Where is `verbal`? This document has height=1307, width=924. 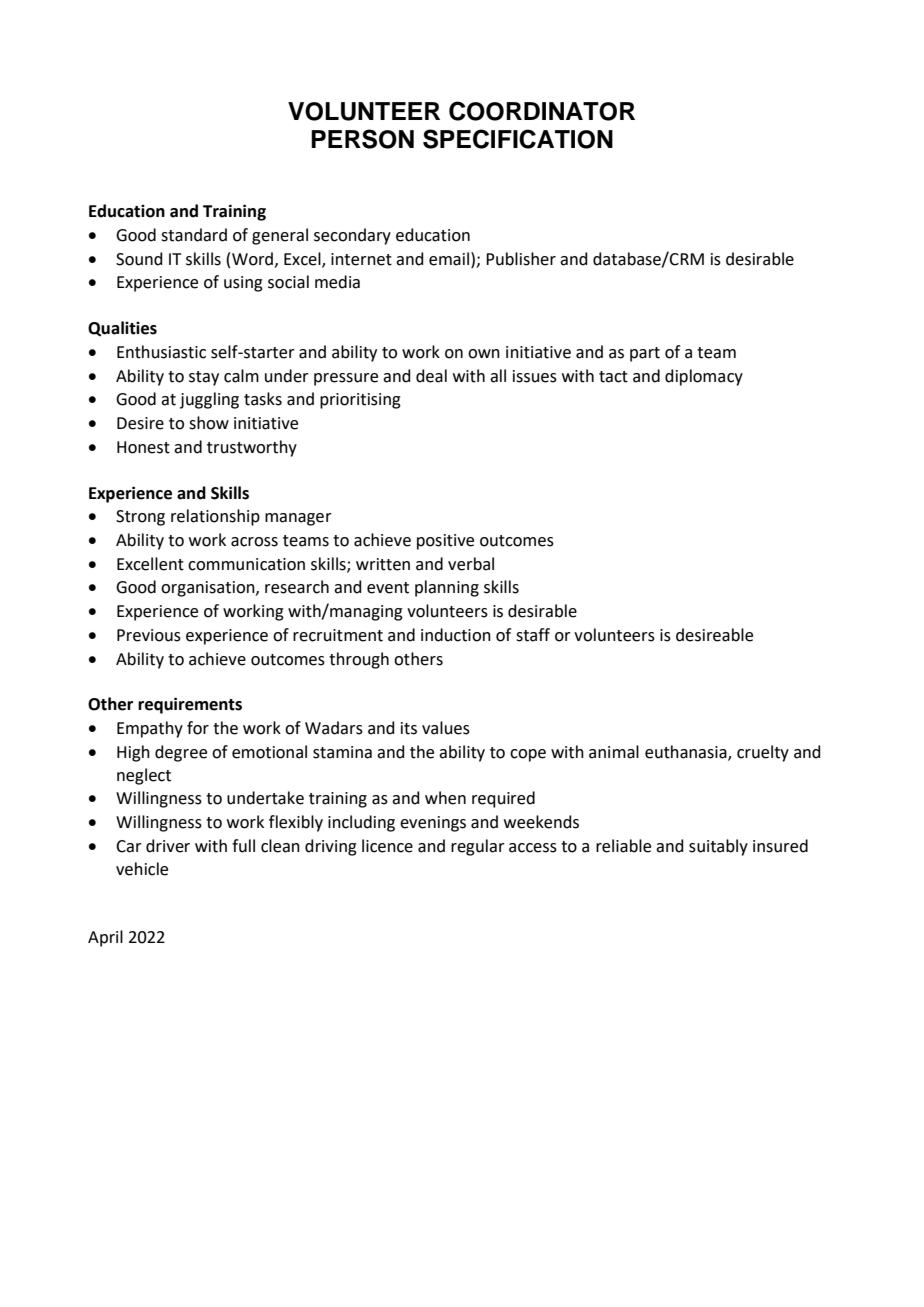
verbal is located at coordinates (471, 564).
